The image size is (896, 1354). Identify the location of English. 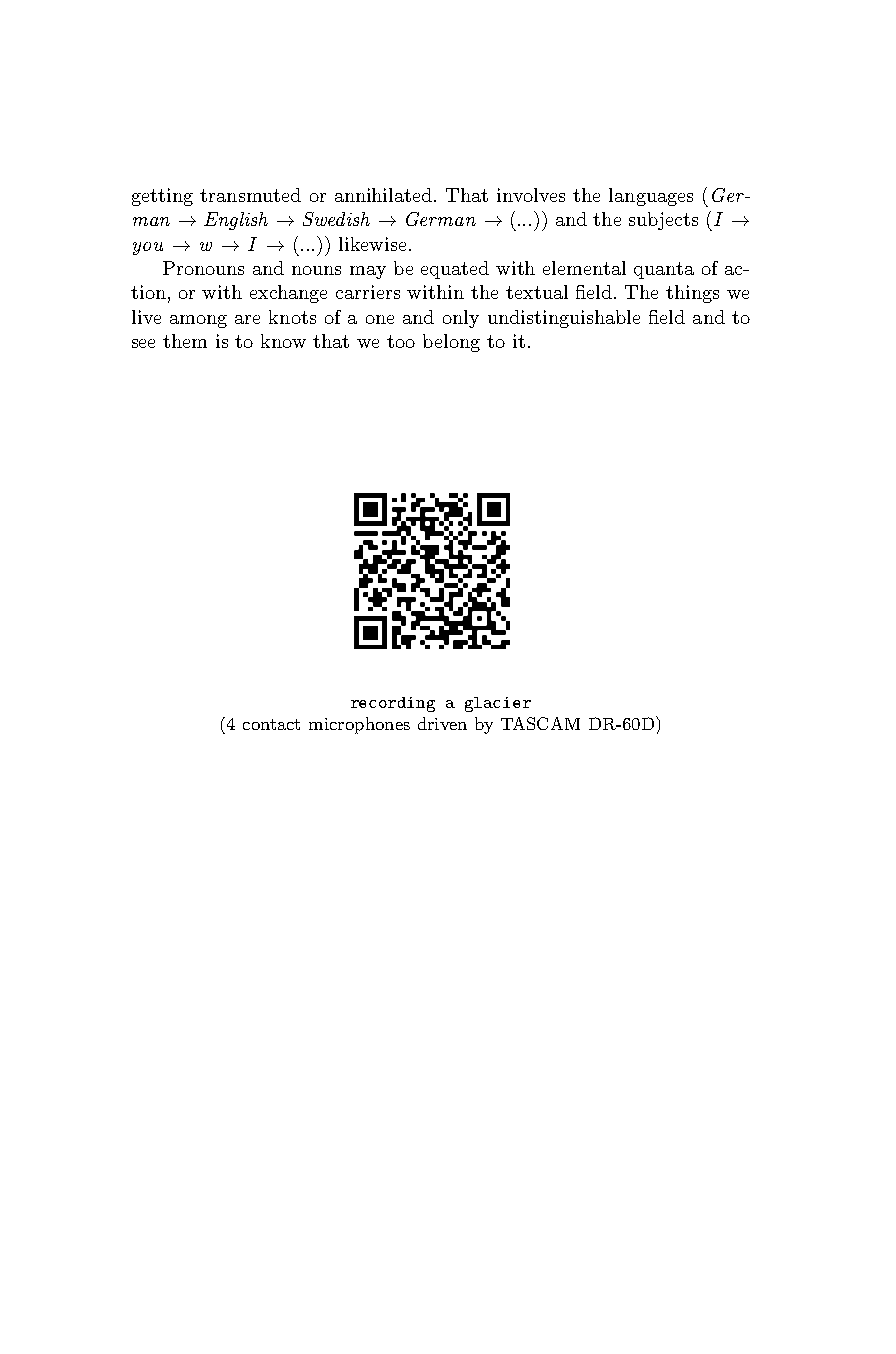
(236, 221).
